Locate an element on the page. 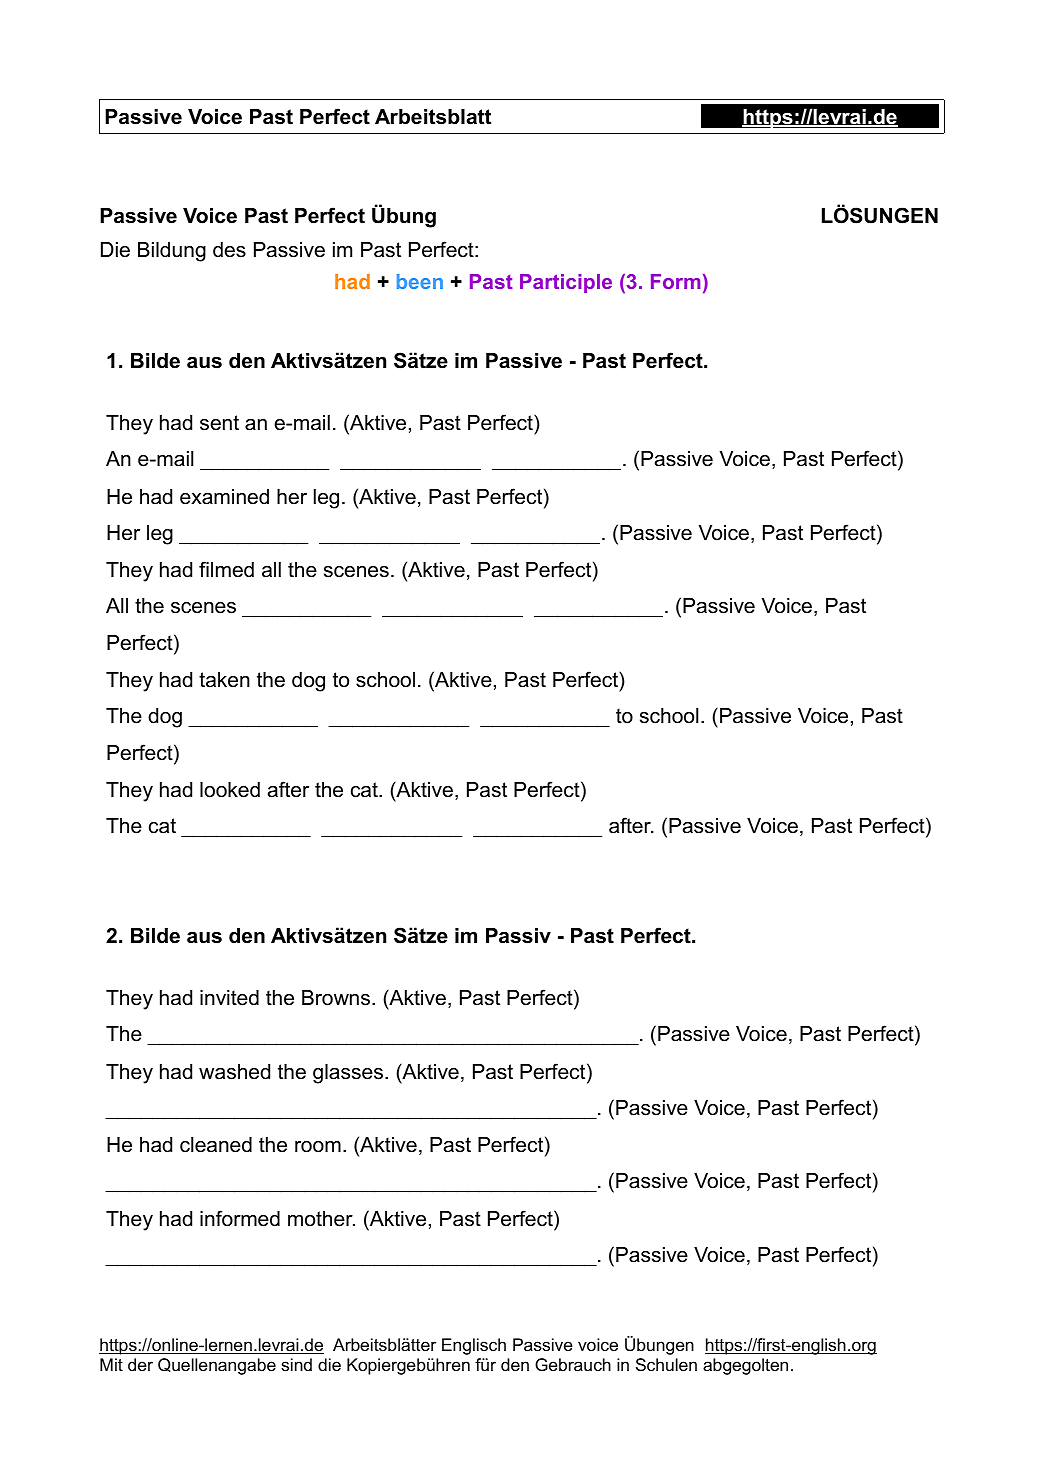 The width and height of the image is (1042, 1475). der is located at coordinates (140, 1364).
